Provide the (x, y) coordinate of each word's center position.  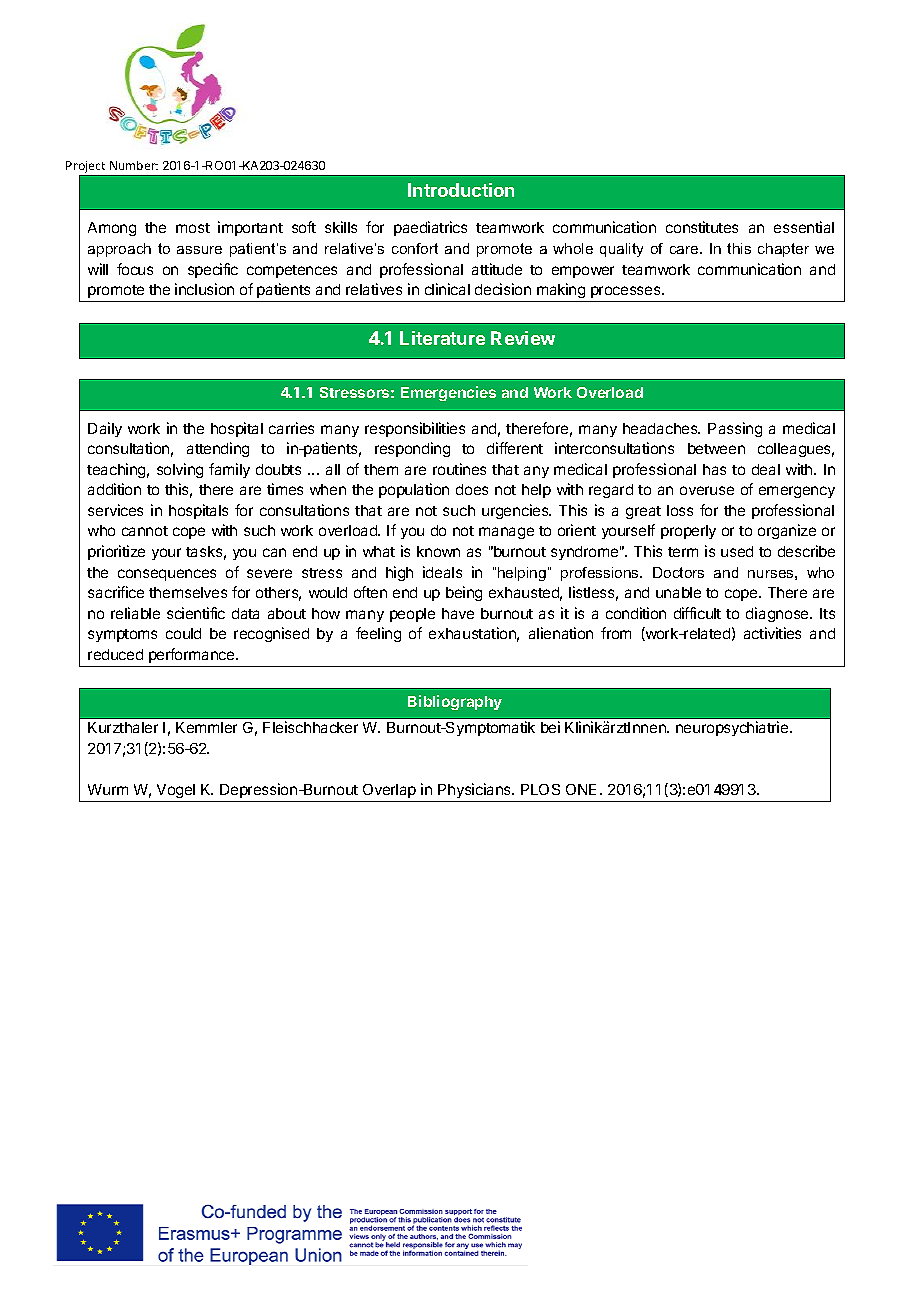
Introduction (461, 190)
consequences (167, 575)
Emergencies (448, 393)
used (737, 551)
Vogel (176, 791)
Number (134, 165)
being (464, 593)
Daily (105, 429)
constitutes (702, 227)
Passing (735, 429)
